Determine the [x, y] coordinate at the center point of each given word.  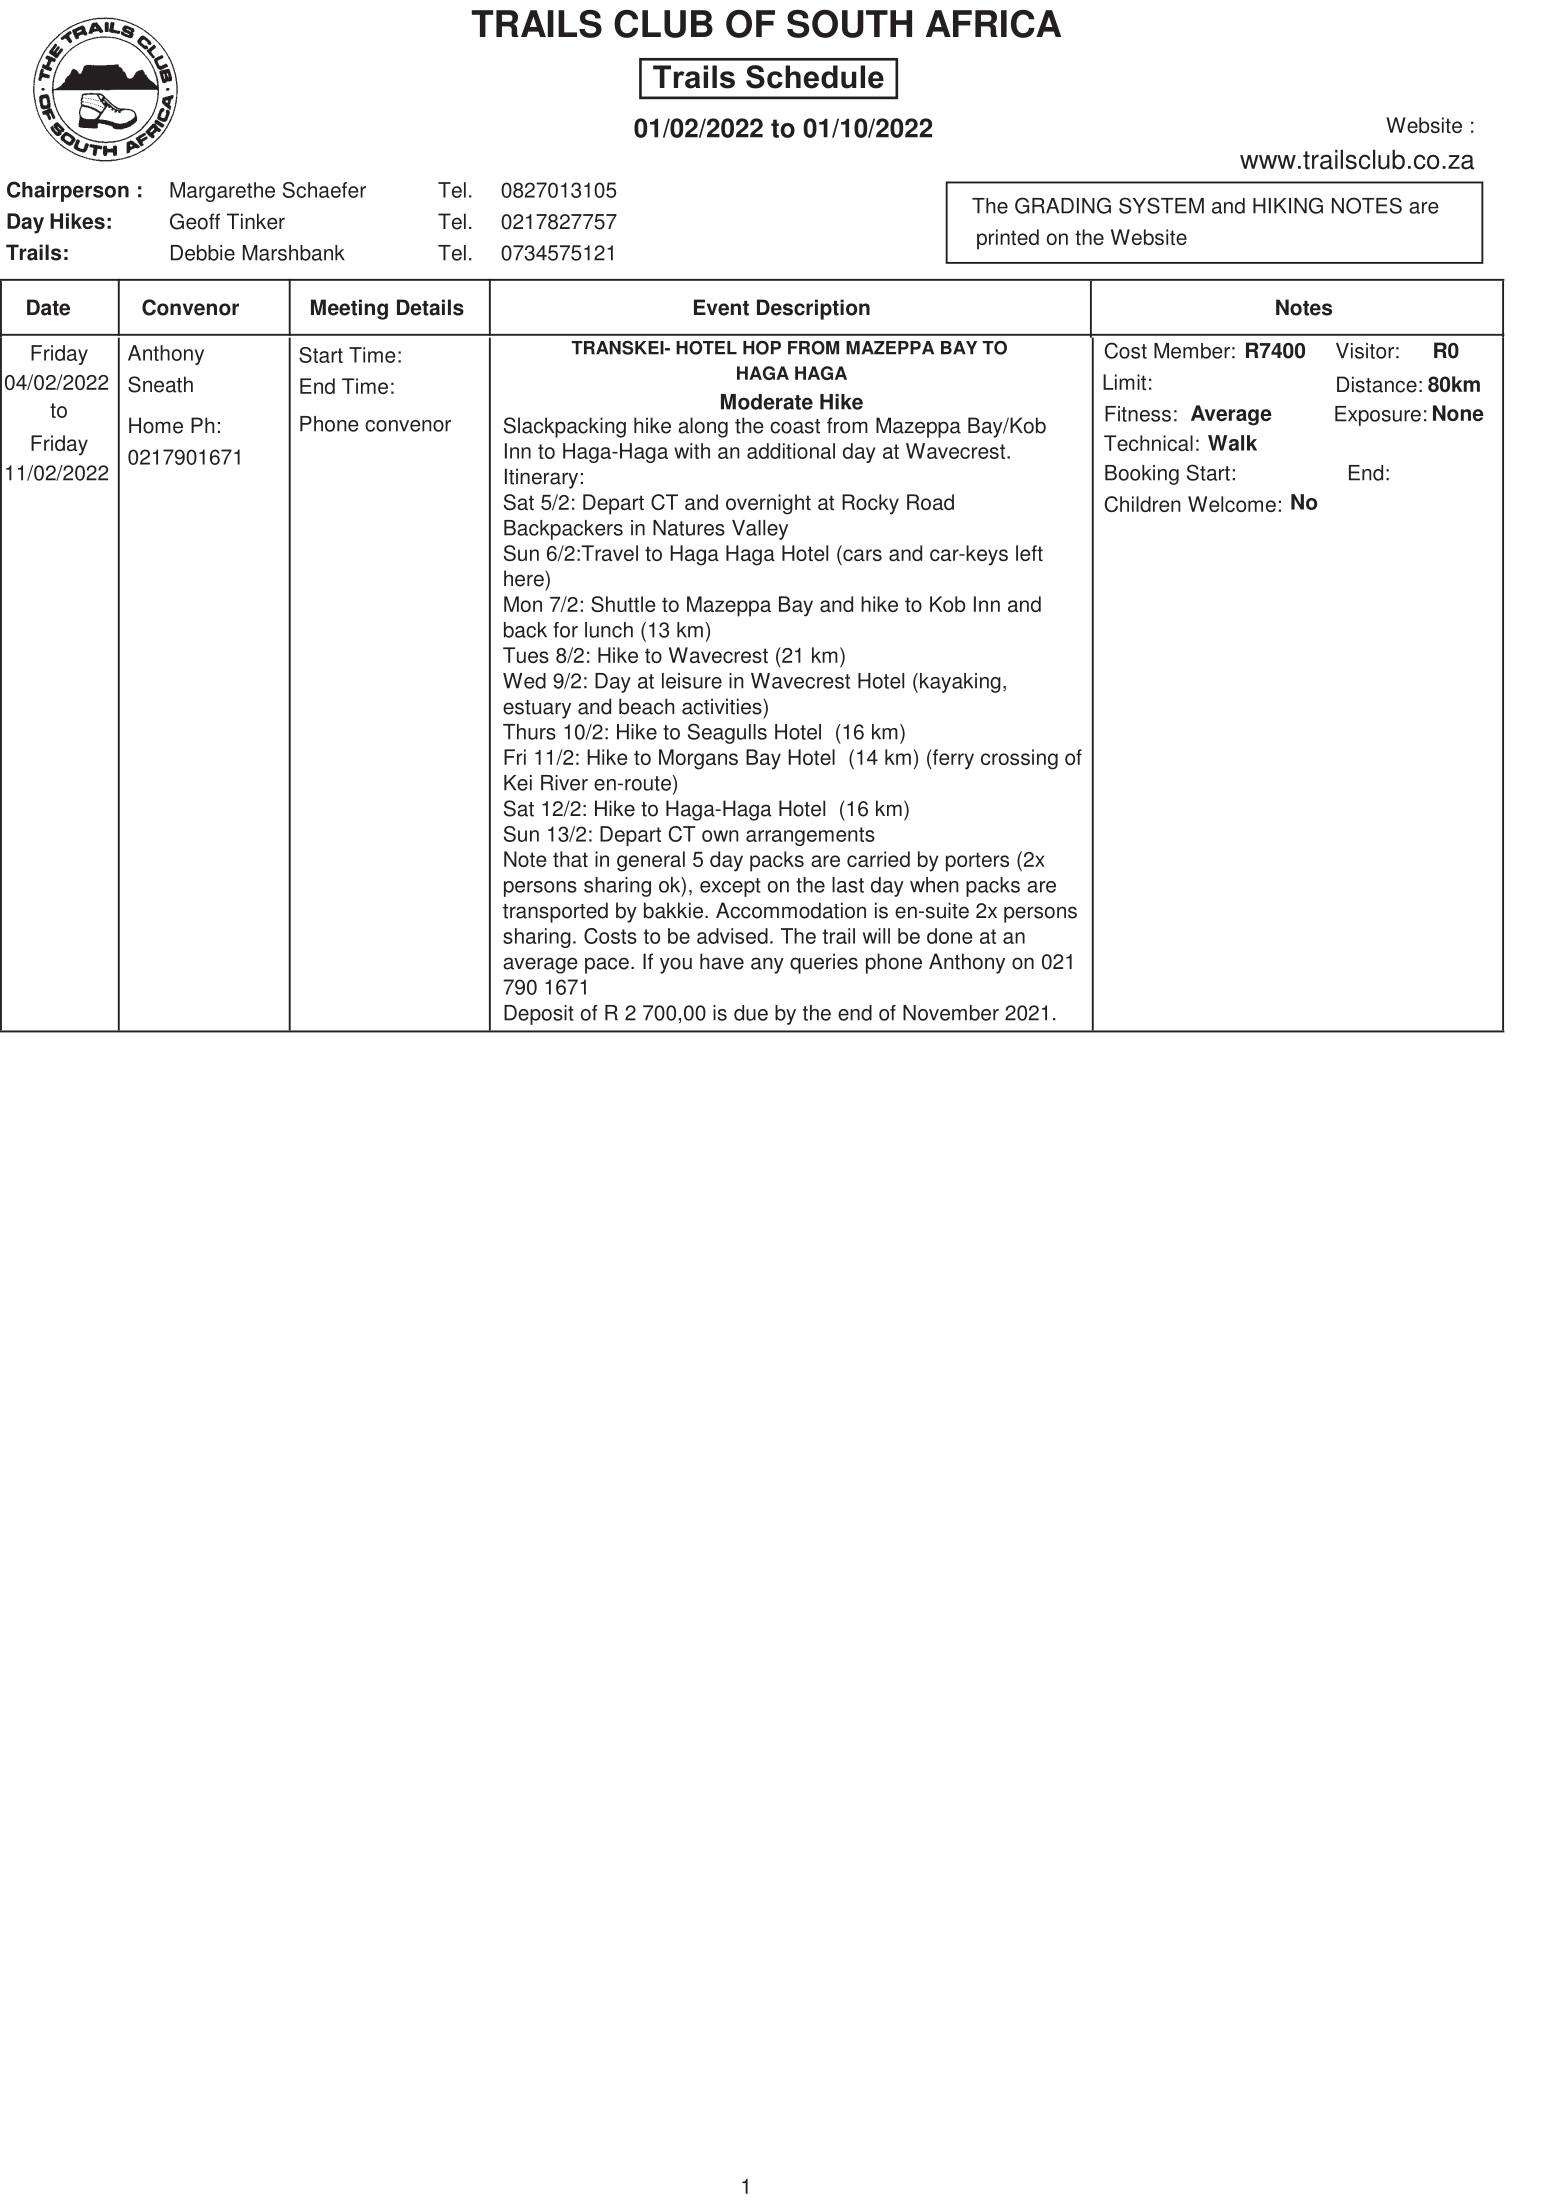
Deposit [539, 1015]
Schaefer [324, 190]
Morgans [698, 759]
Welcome [1232, 504]
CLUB [663, 24]
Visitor [1365, 351]
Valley [760, 530]
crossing [1019, 759]
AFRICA [993, 24]
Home [156, 425]
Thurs [529, 732]
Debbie [203, 253]
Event [721, 307]
